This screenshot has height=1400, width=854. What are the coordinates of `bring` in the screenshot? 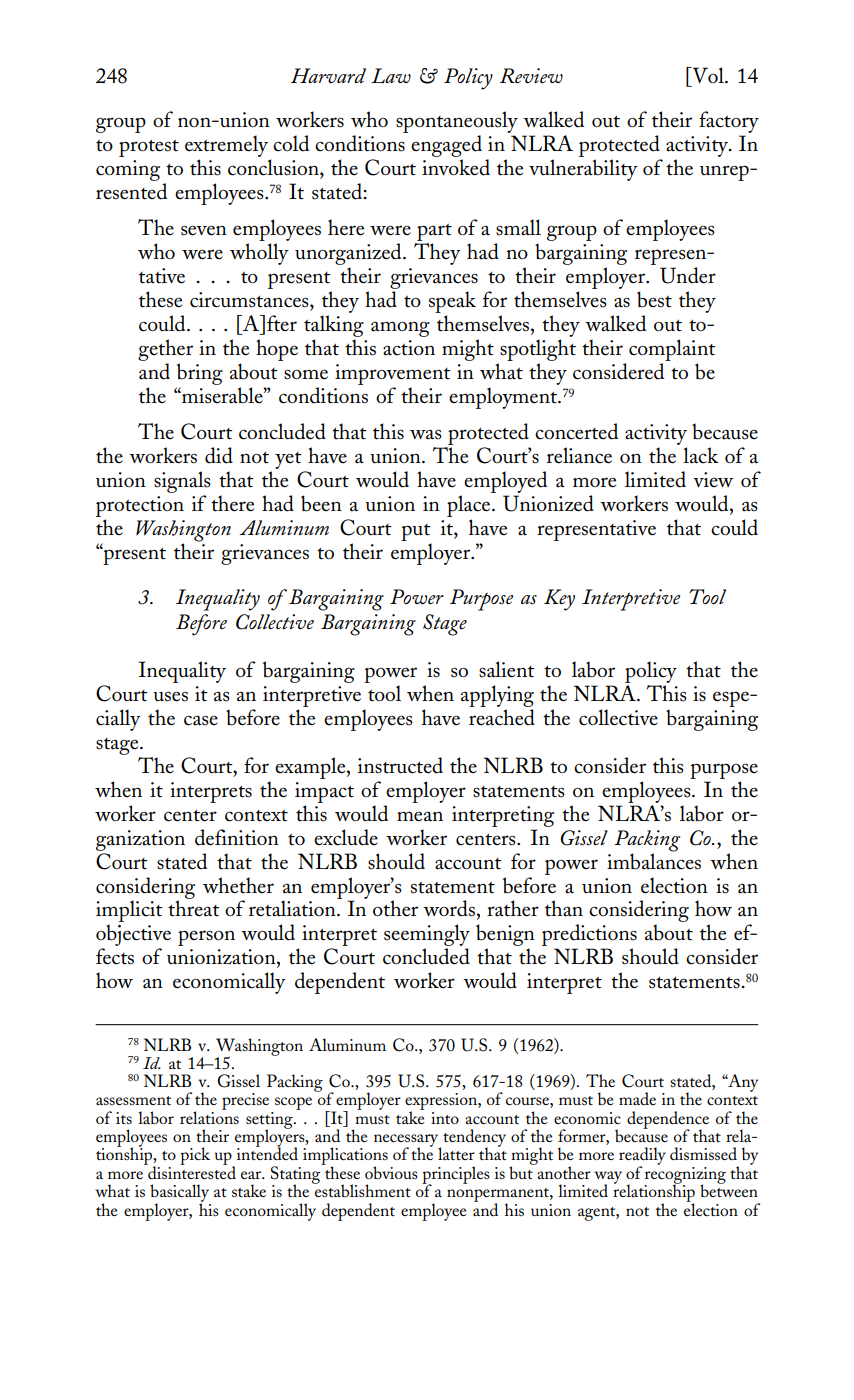 It's located at (200, 374).
